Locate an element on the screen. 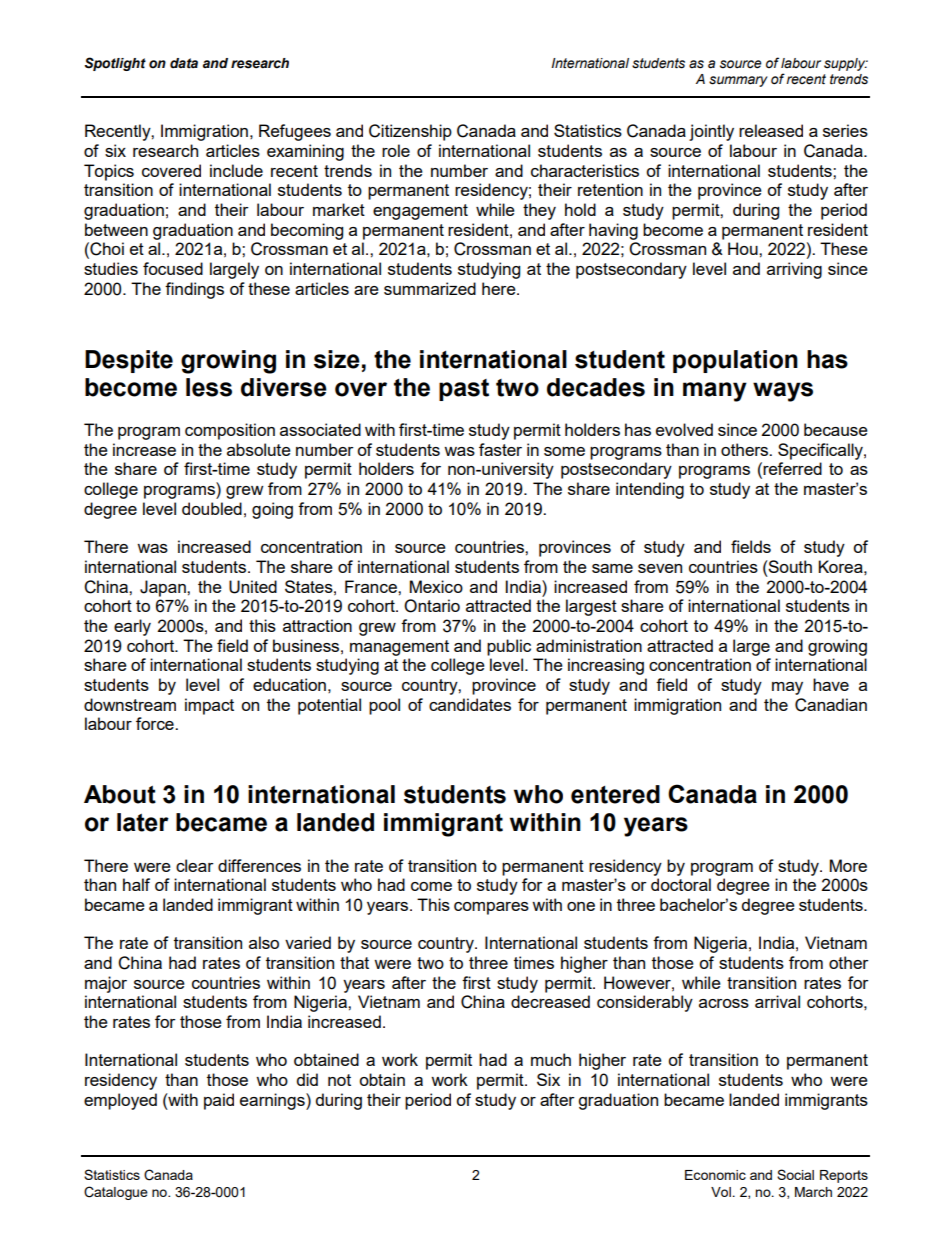  past is located at coordinates (464, 390).
